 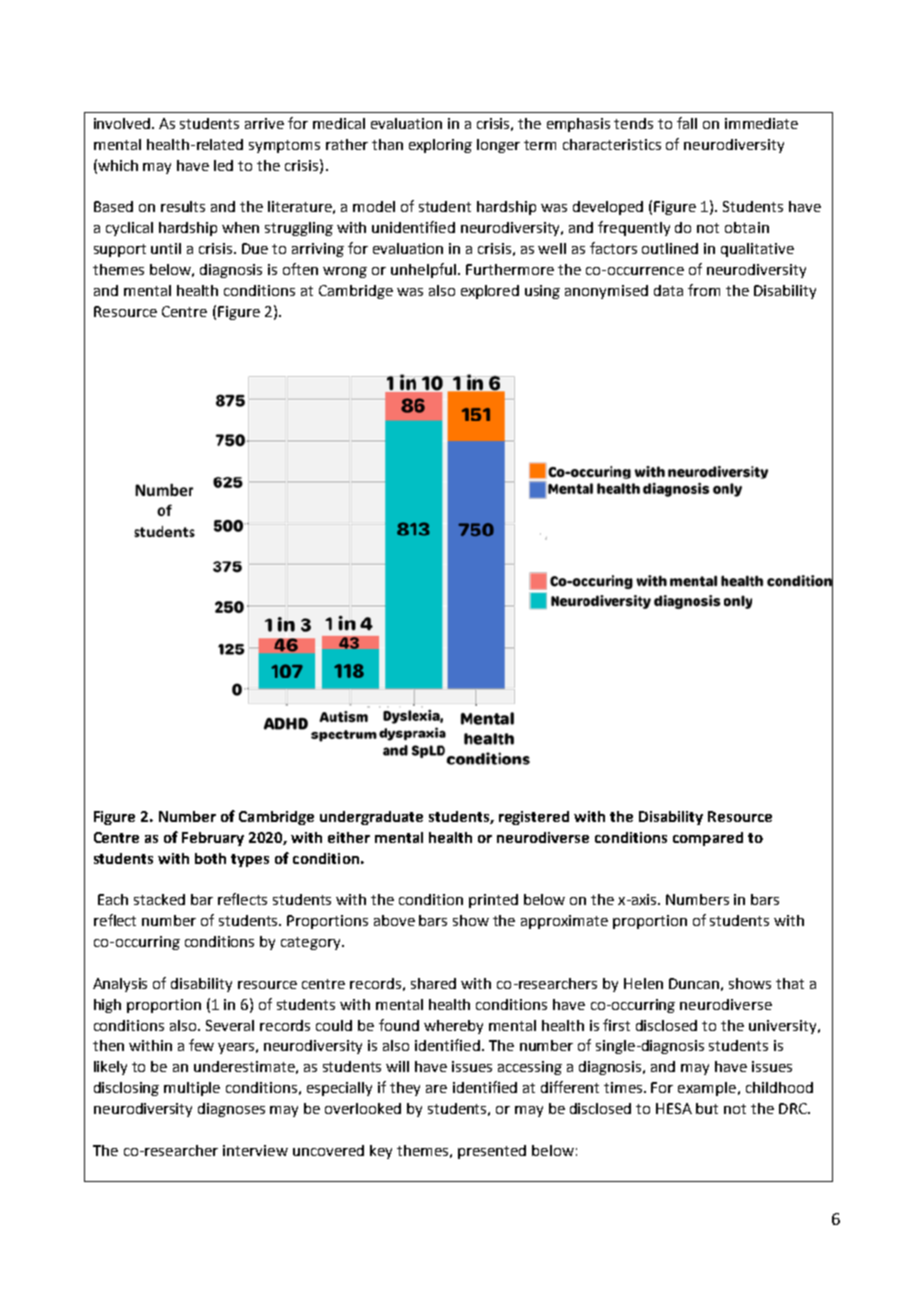 What do you see at coordinates (223, 165) in the screenshot?
I see `led` at bounding box center [223, 165].
